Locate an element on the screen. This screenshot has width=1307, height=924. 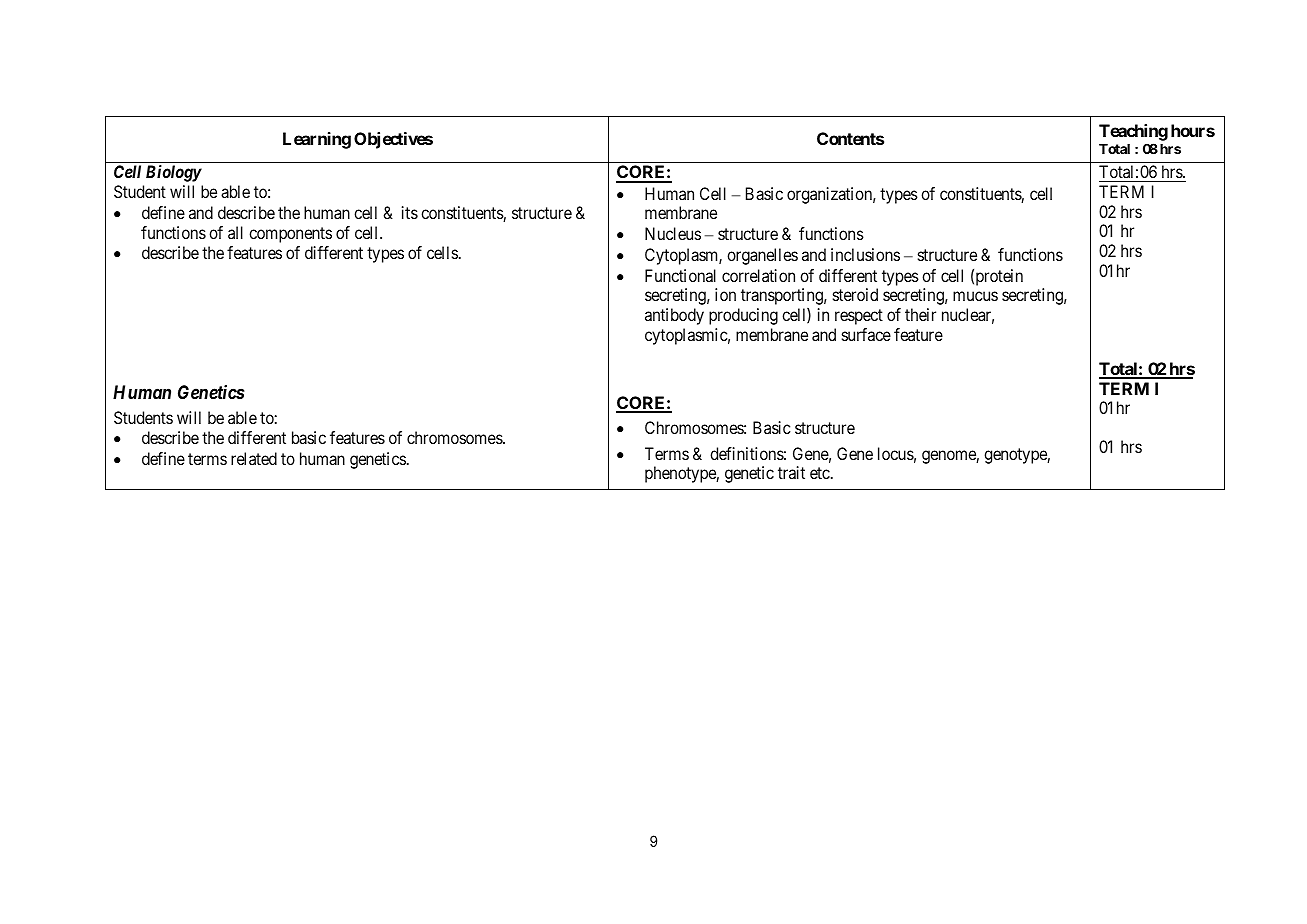
its is located at coordinates (410, 212).
